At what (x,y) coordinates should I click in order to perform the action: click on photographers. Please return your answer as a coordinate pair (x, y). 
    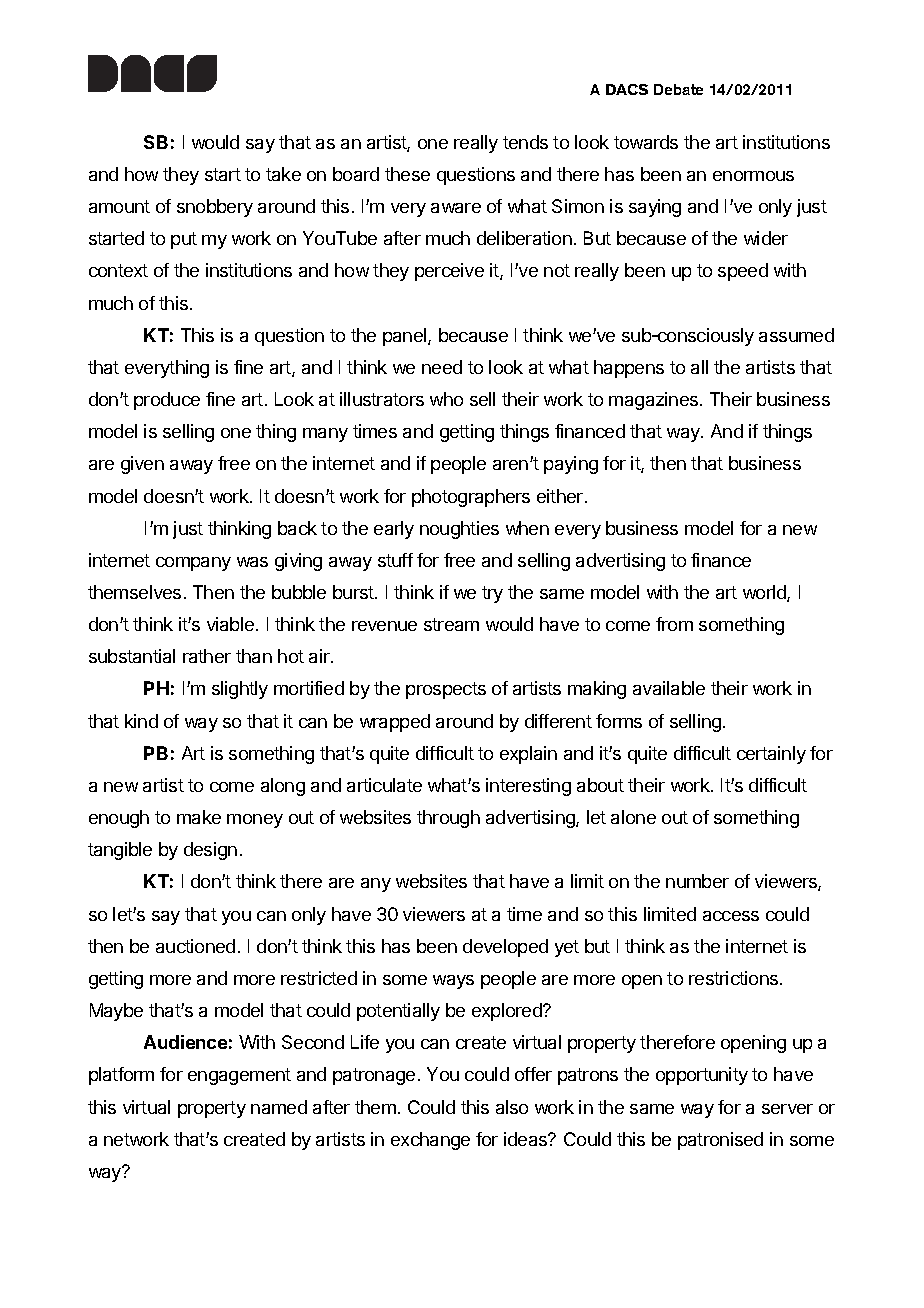
    Looking at the image, I should click on (471, 498).
